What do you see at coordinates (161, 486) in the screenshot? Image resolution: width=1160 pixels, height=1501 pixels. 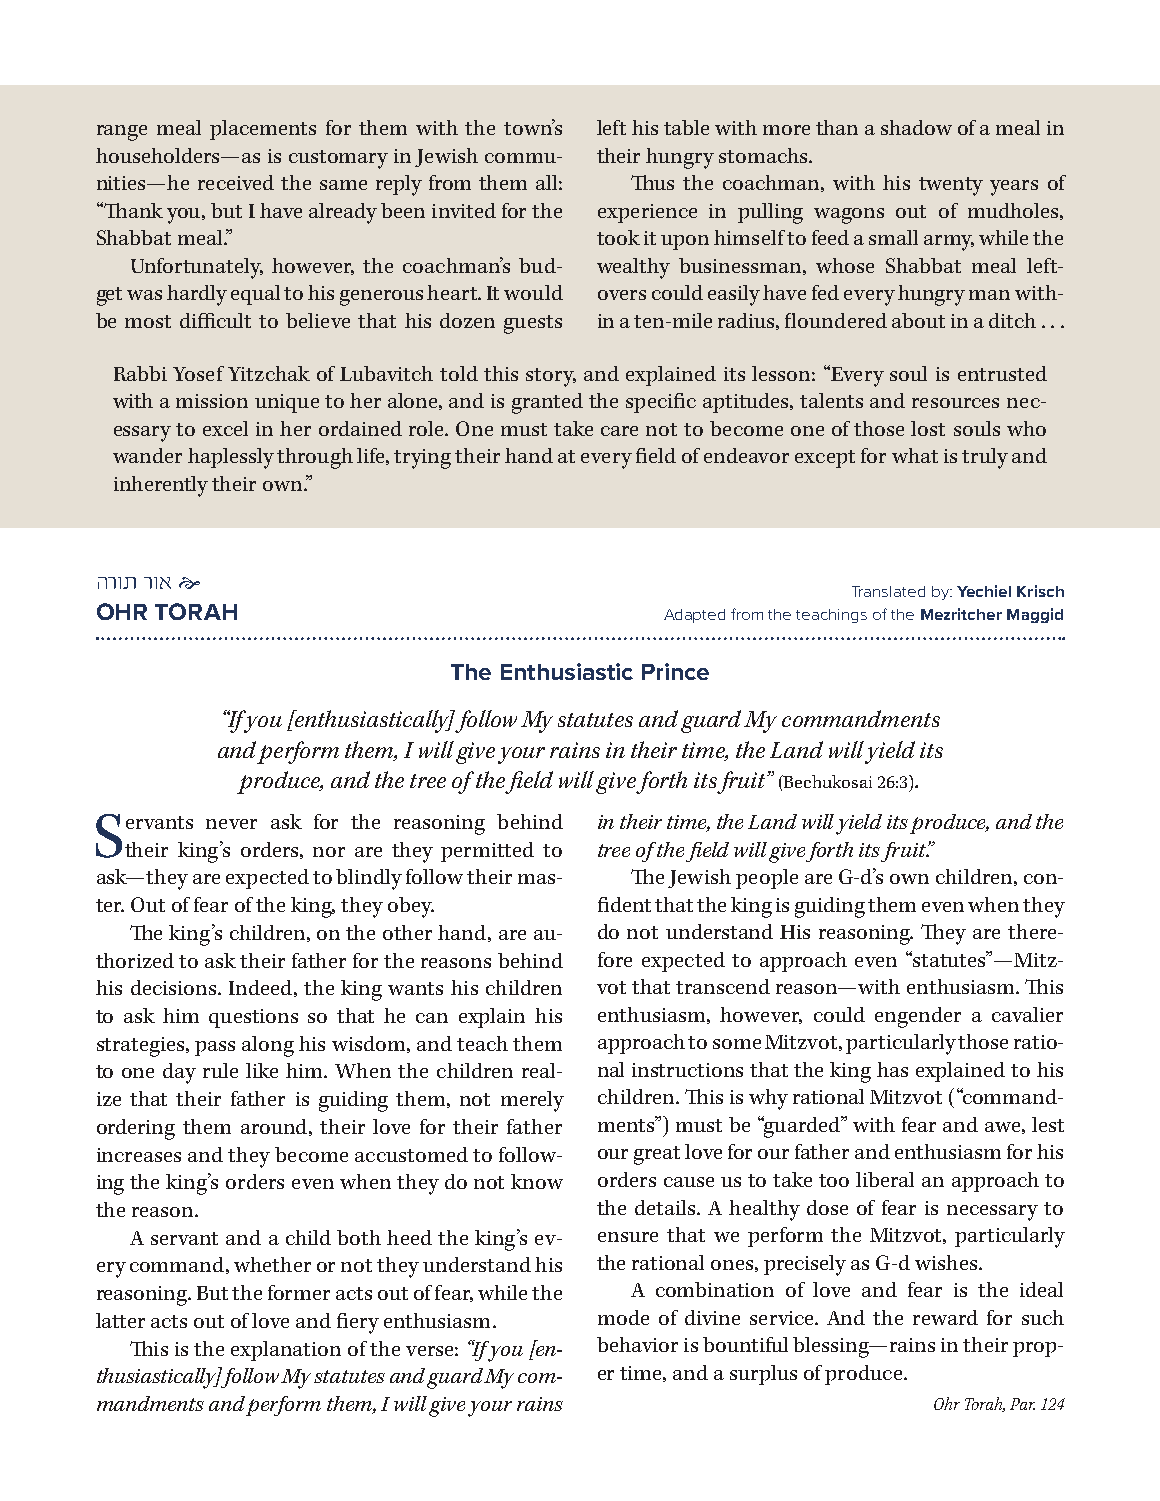 I see `inherently` at bounding box center [161, 486].
